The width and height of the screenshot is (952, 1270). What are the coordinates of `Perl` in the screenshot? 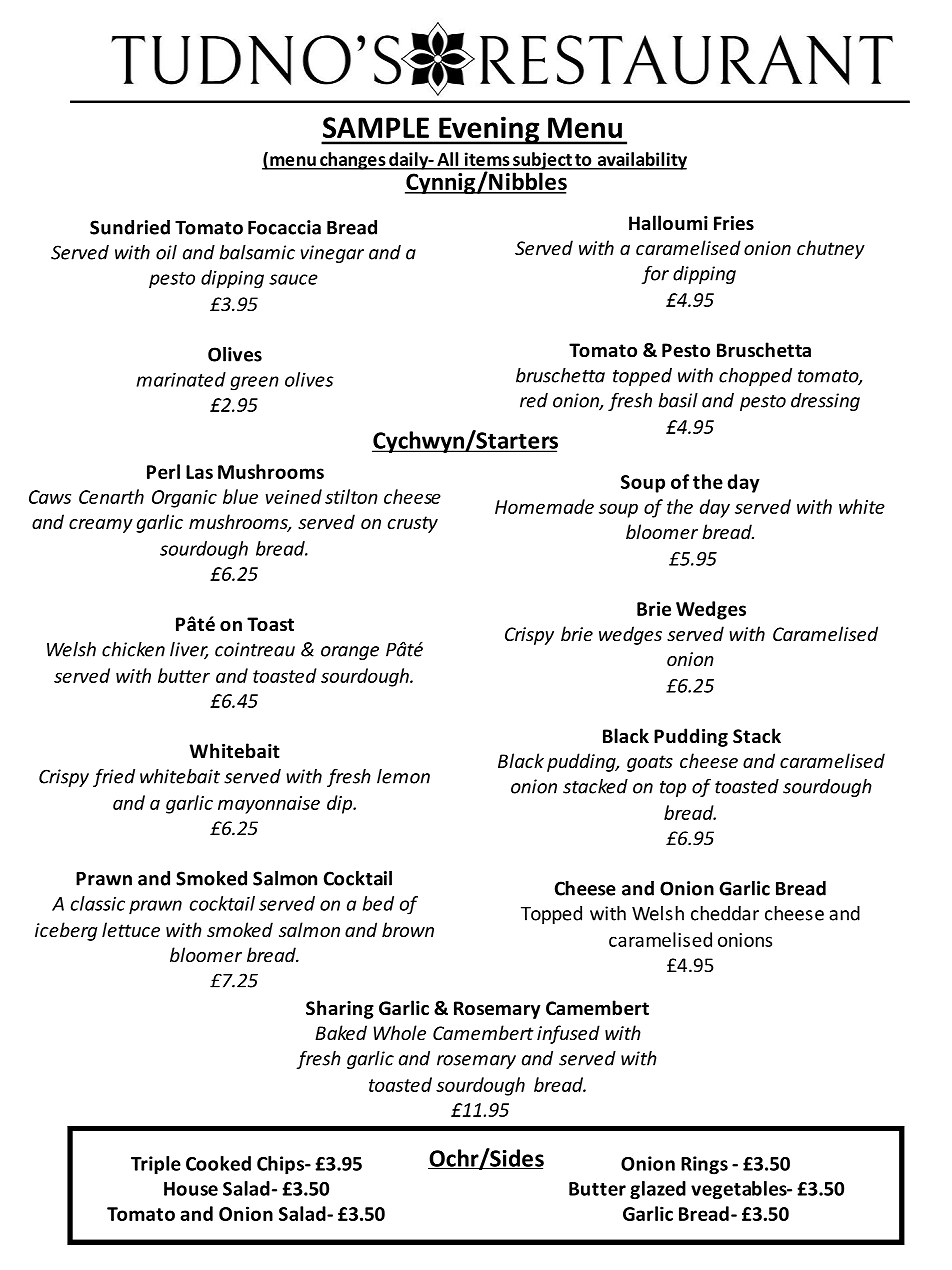 It's located at (163, 471).
